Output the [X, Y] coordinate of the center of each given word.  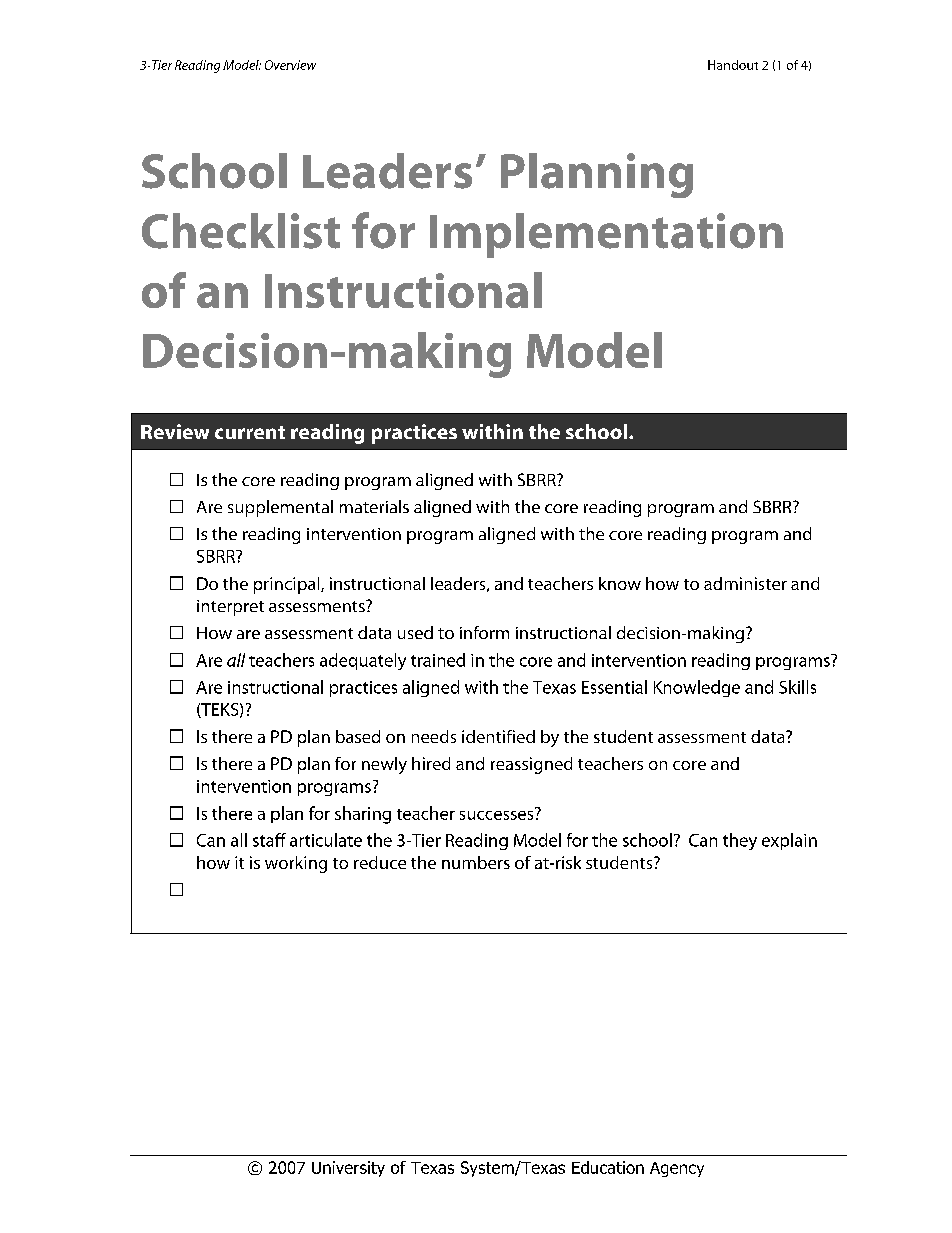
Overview [290, 65]
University [348, 1169]
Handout [733, 65]
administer [745, 583]
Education [608, 1167]
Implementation [606, 235]
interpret [230, 608]
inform [484, 632]
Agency [677, 1169]
